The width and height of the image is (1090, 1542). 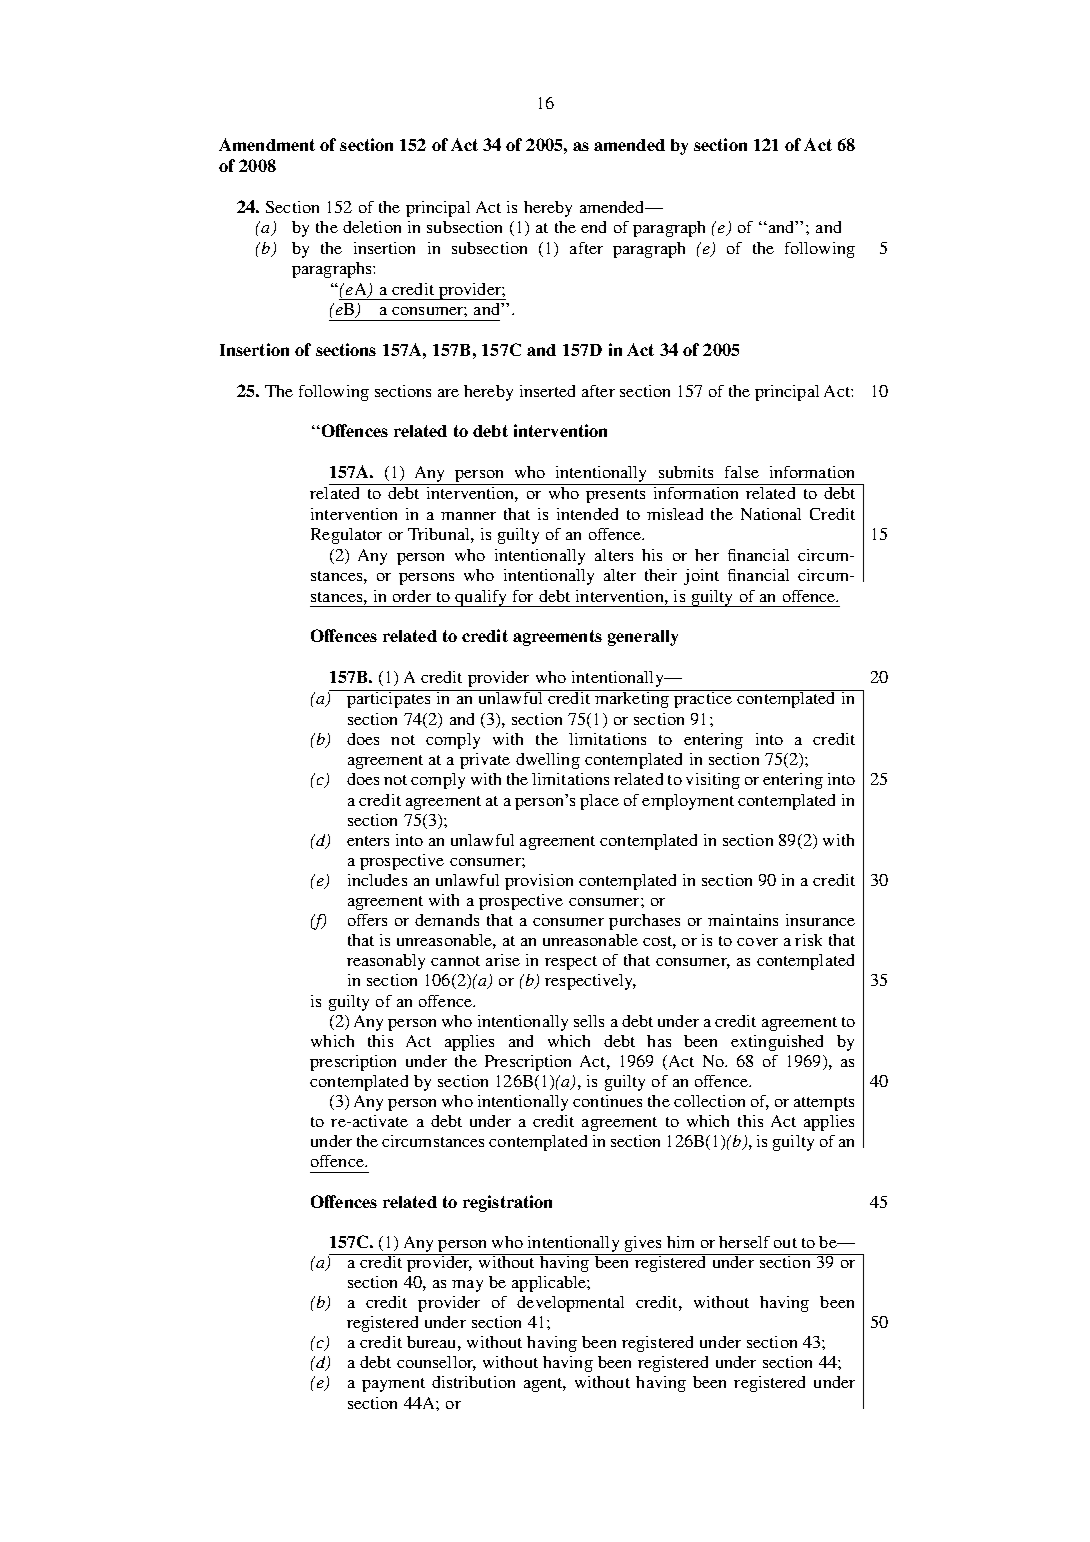 What do you see at coordinates (368, 841) in the image?
I see `enters` at bounding box center [368, 841].
